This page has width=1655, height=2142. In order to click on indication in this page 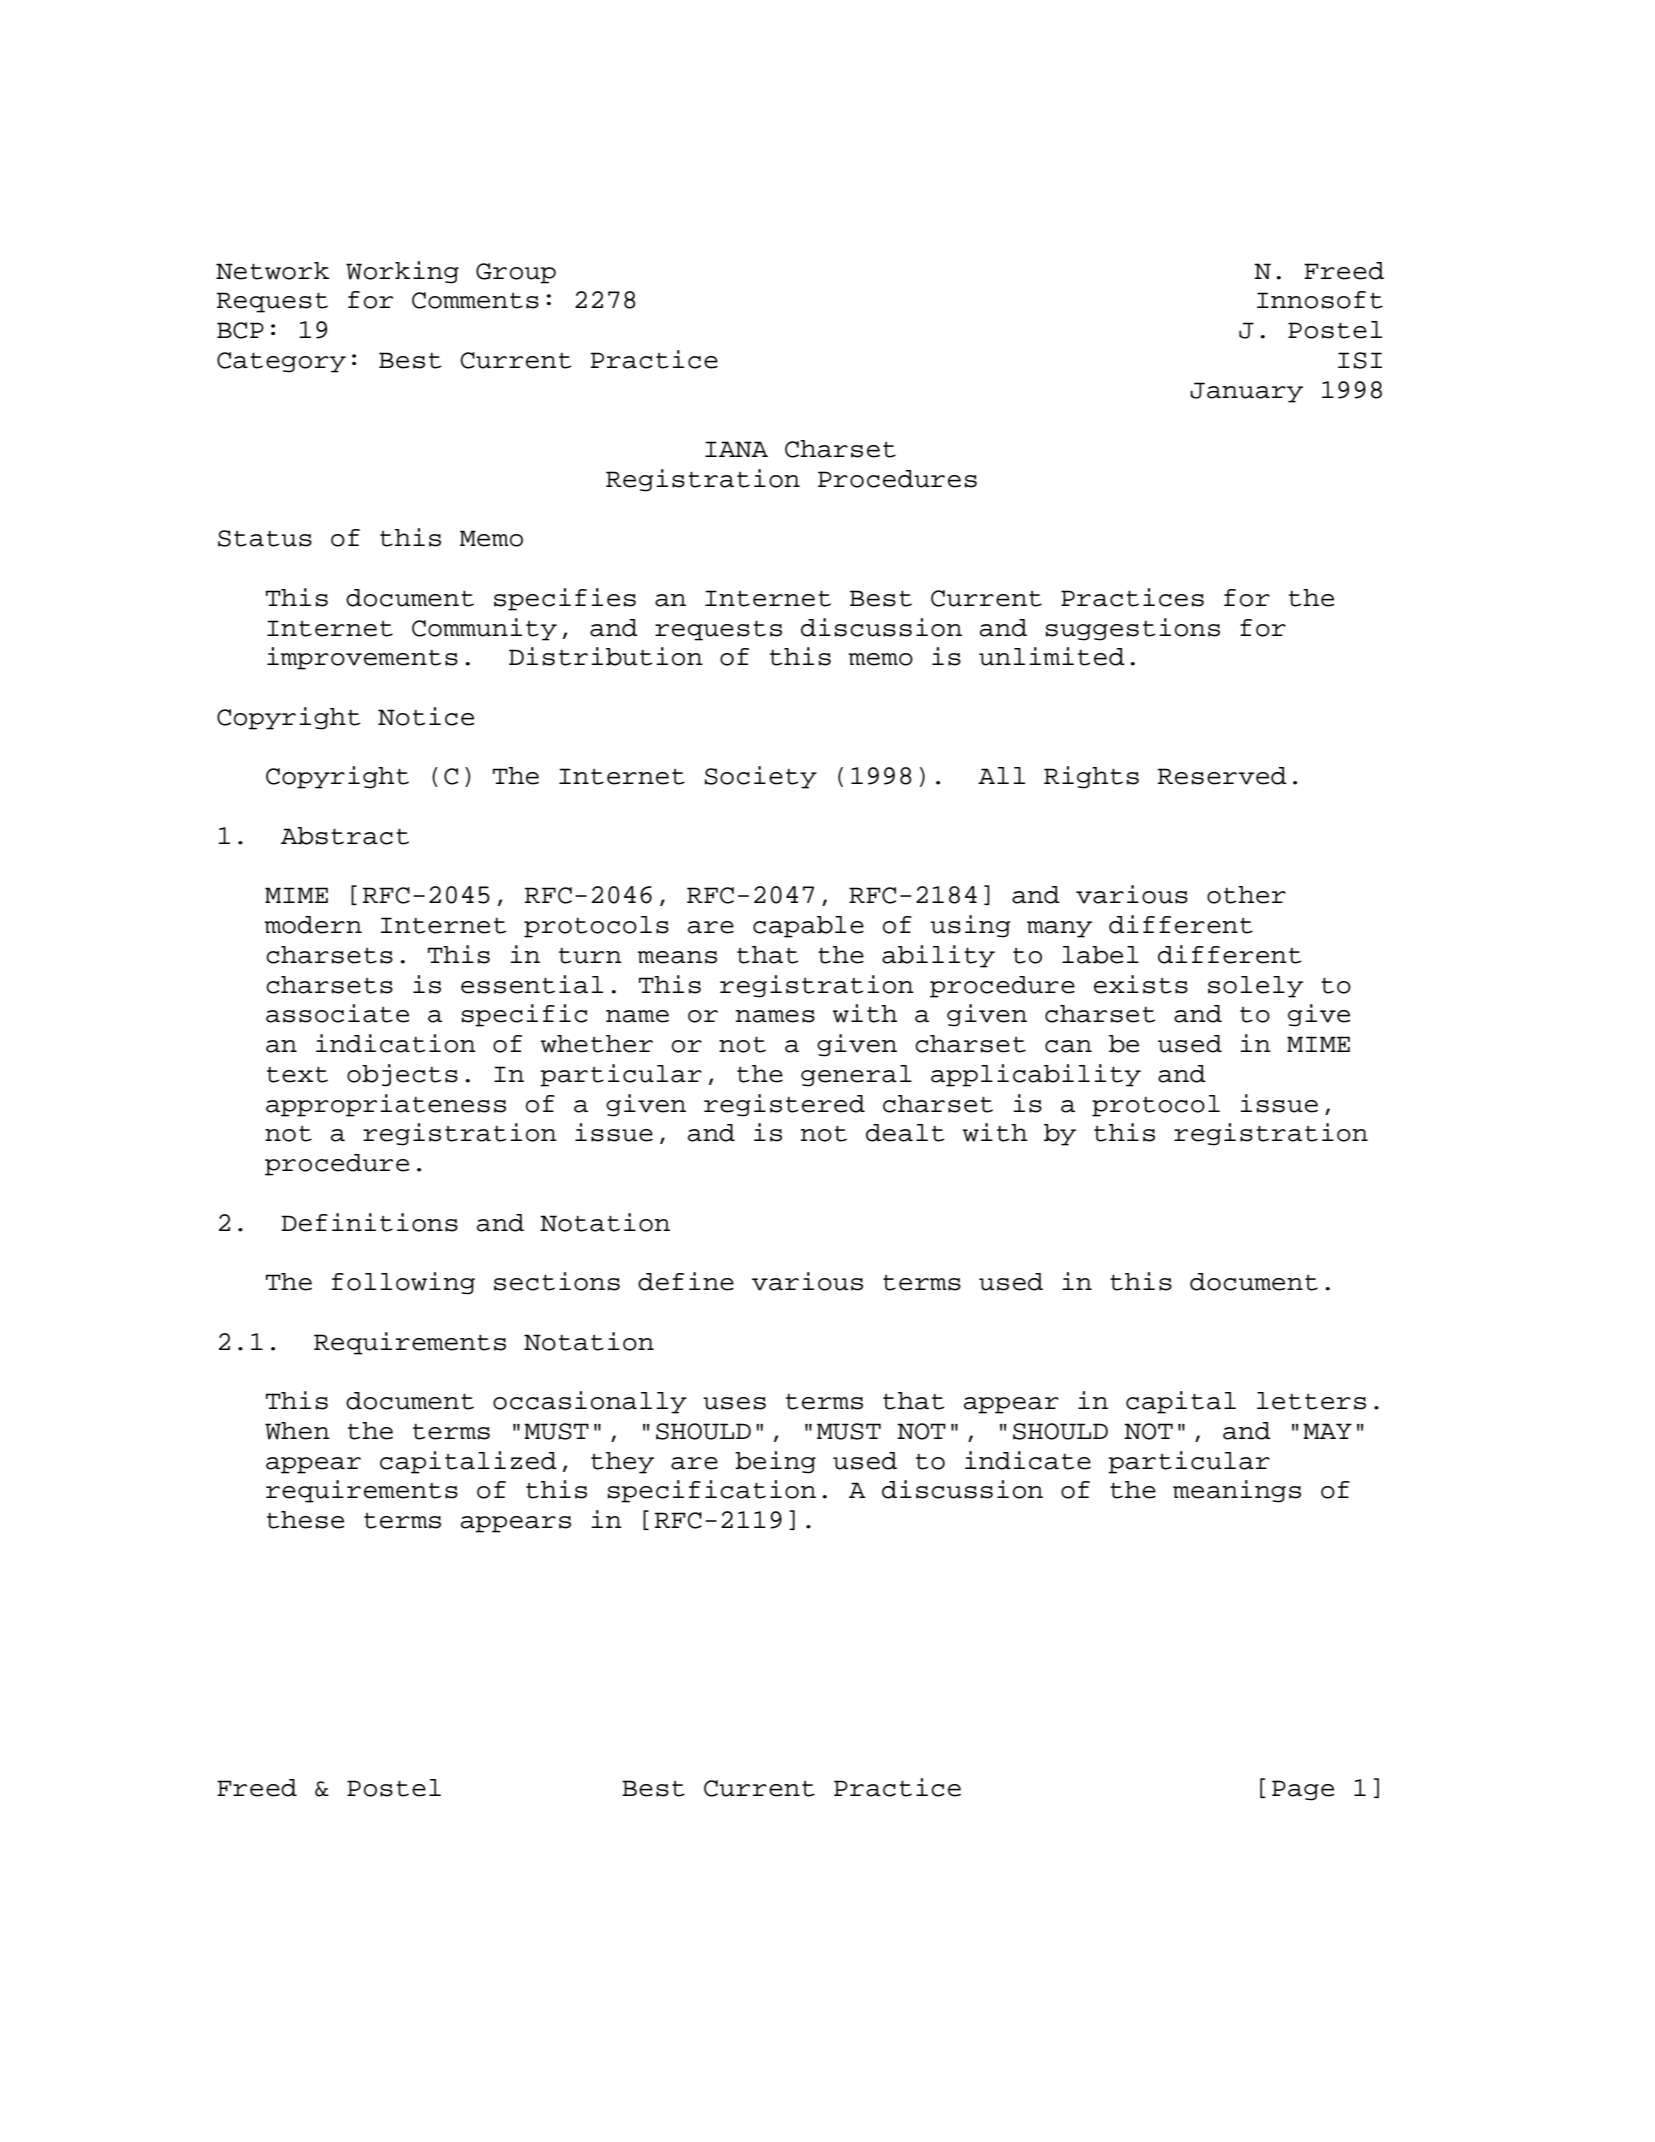, I will do `click(396, 1043)`.
